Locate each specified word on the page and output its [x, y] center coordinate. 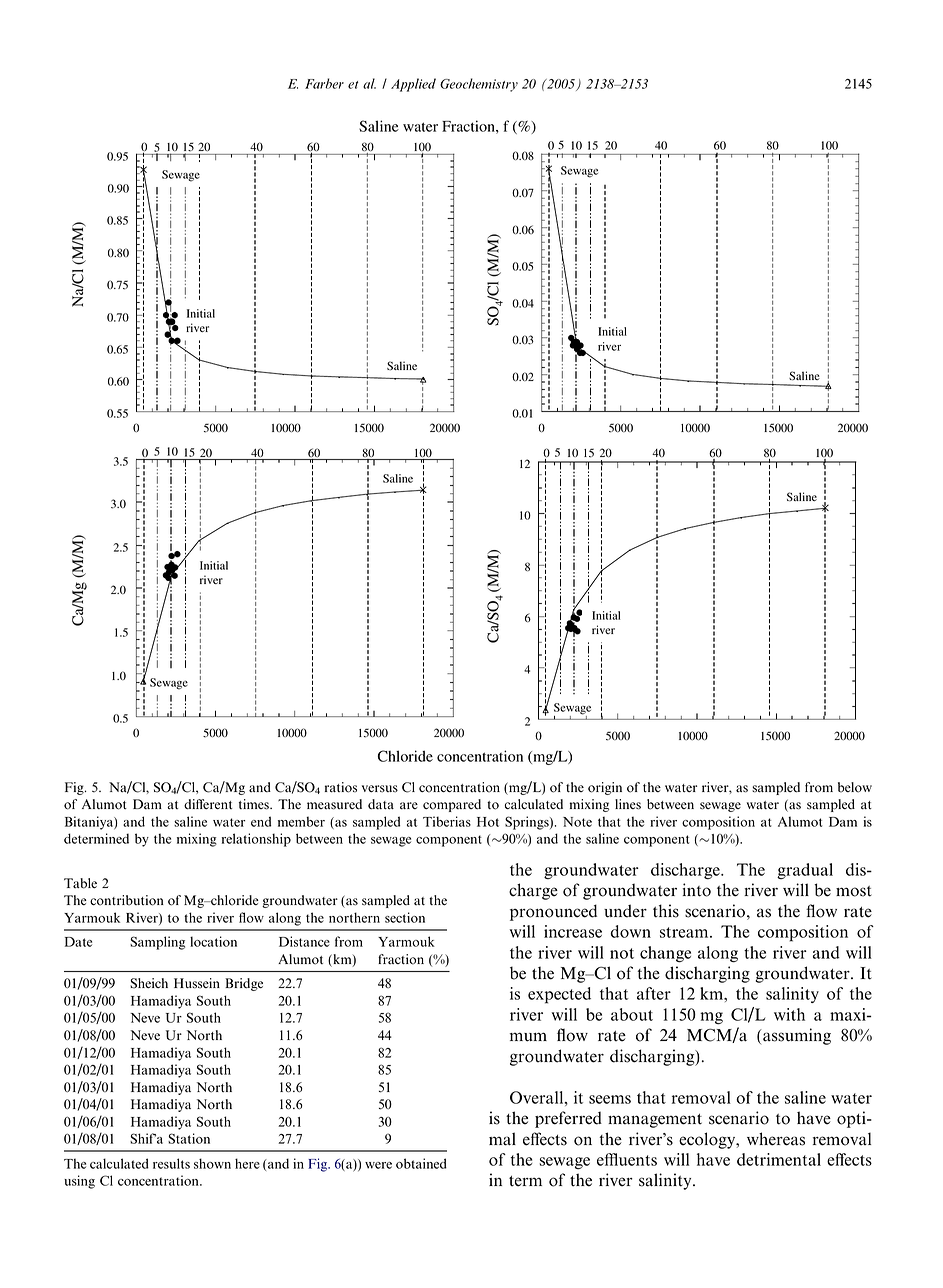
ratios [341, 787]
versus [380, 789]
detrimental [779, 1159]
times [255, 804]
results [171, 1163]
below [855, 787]
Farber [324, 83]
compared [452, 805]
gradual [805, 871]
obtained [421, 1163]
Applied [413, 85]
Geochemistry [479, 85]
